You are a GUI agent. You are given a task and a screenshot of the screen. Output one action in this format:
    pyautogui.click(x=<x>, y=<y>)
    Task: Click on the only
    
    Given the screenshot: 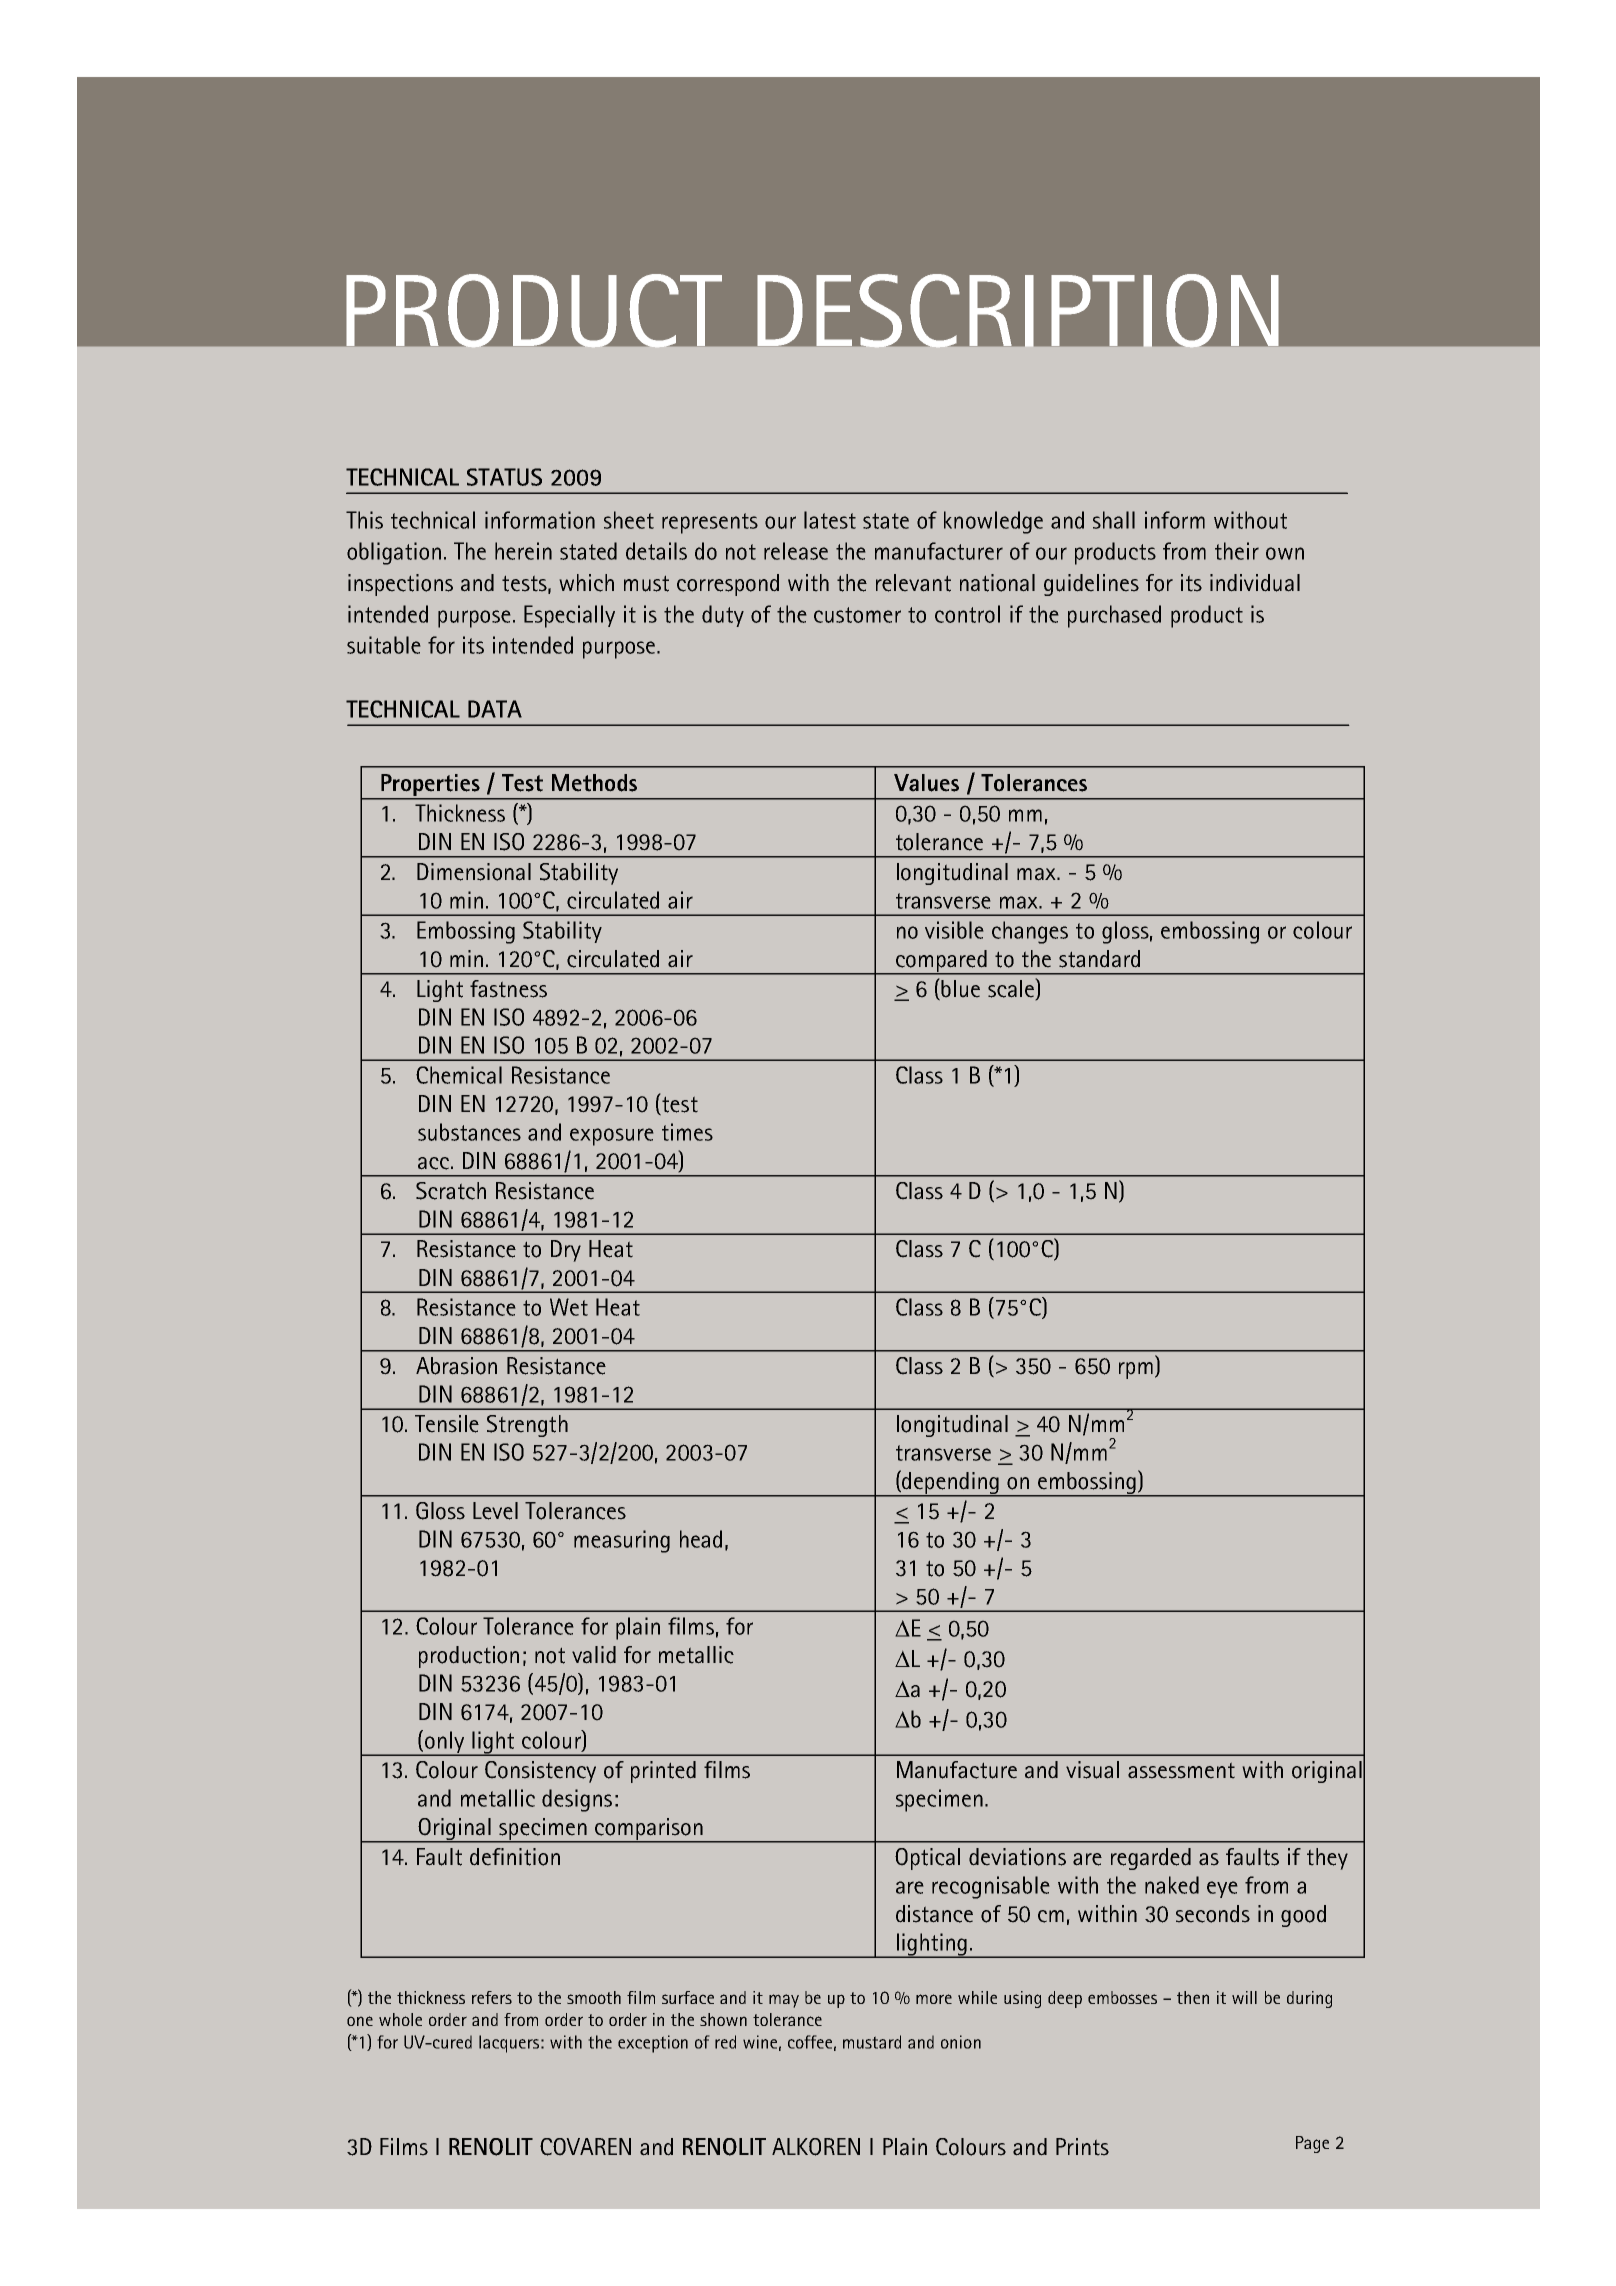 What is the action you would take?
    pyautogui.click(x=445, y=1743)
